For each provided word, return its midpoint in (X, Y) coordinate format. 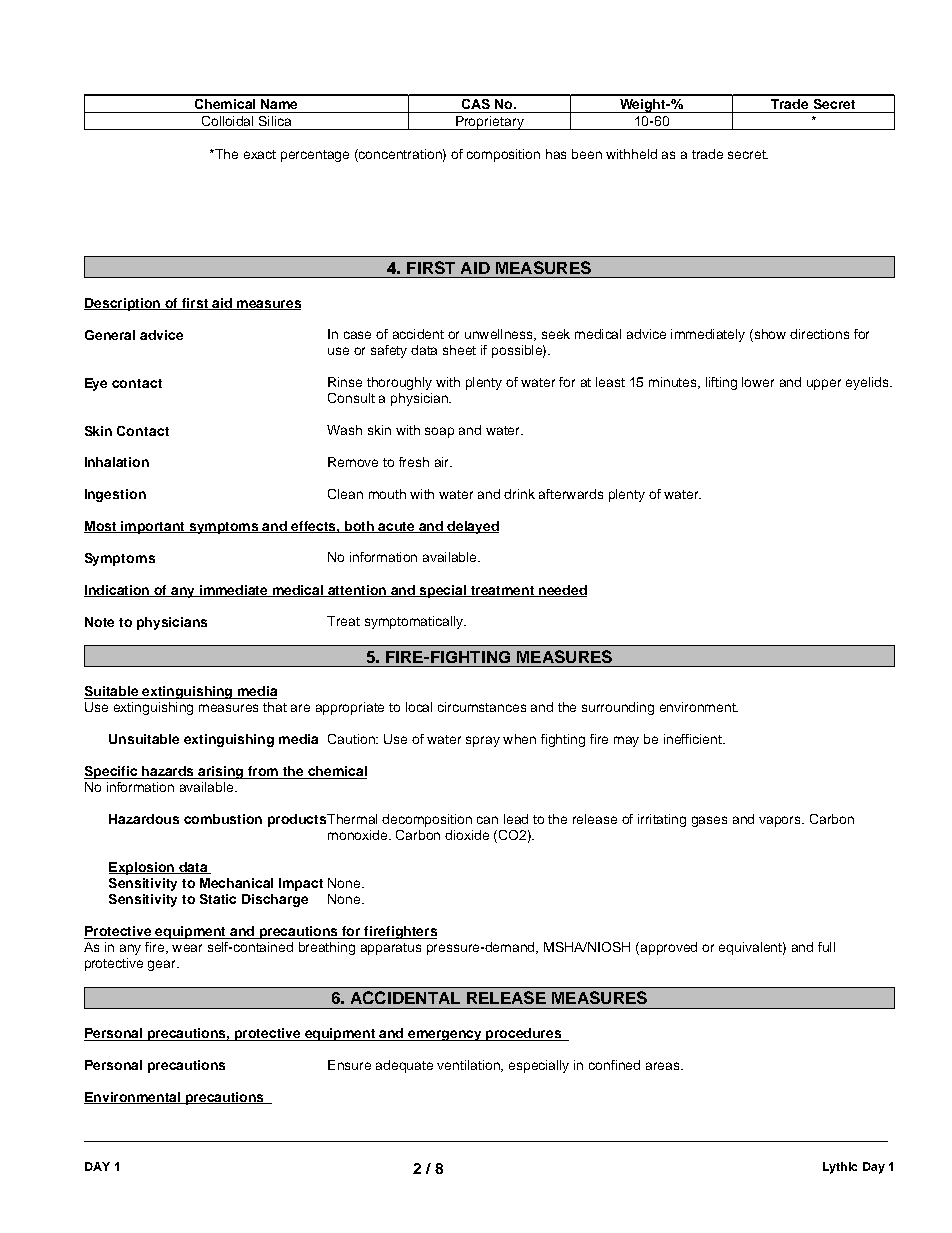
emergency (445, 1035)
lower (758, 382)
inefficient (694, 739)
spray (483, 741)
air (443, 462)
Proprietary (490, 123)
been (587, 154)
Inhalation (117, 462)
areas (664, 1066)
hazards (168, 772)
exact (260, 154)
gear (163, 965)
